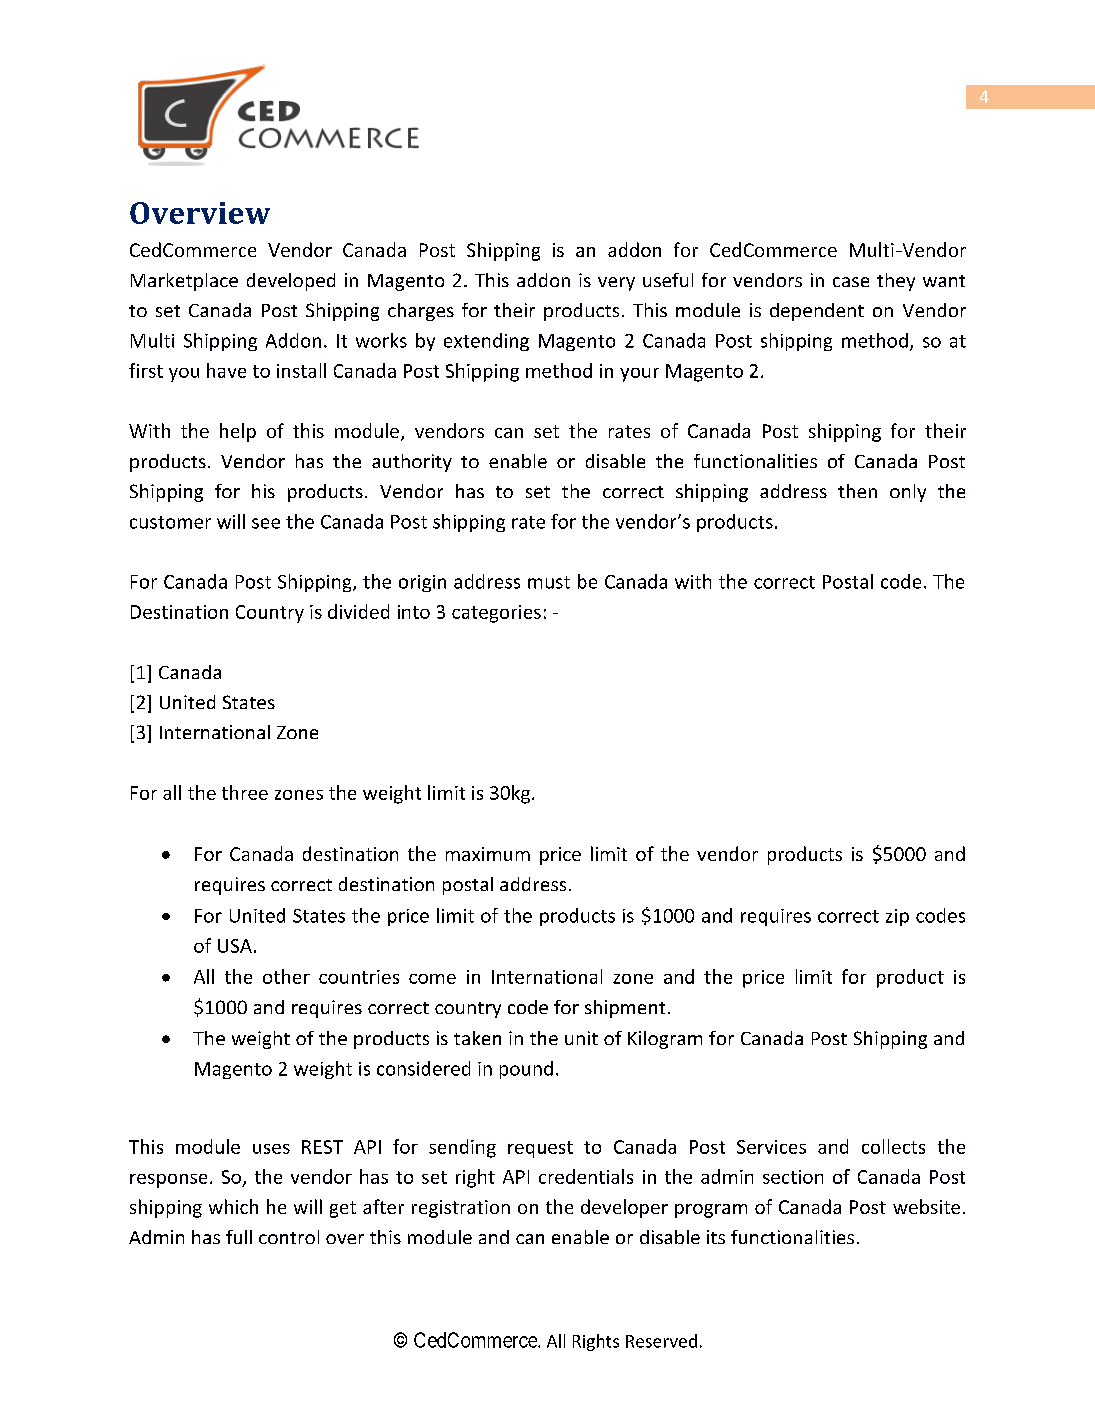 The width and height of the screenshot is (1095, 1417). What do you see at coordinates (486, 342) in the screenshot?
I see `extending` at bounding box center [486, 342].
